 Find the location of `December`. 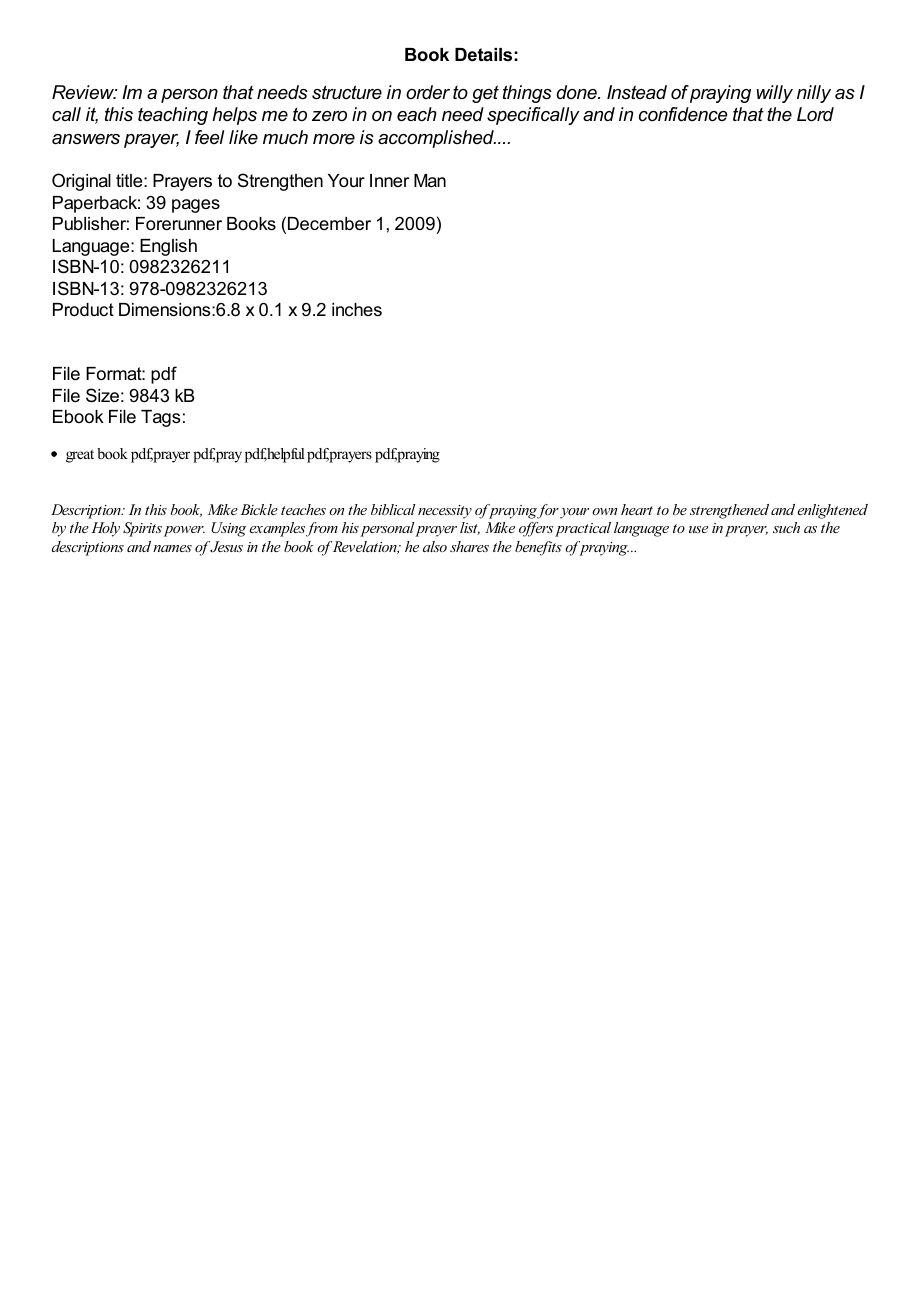

December is located at coordinates (329, 224).
